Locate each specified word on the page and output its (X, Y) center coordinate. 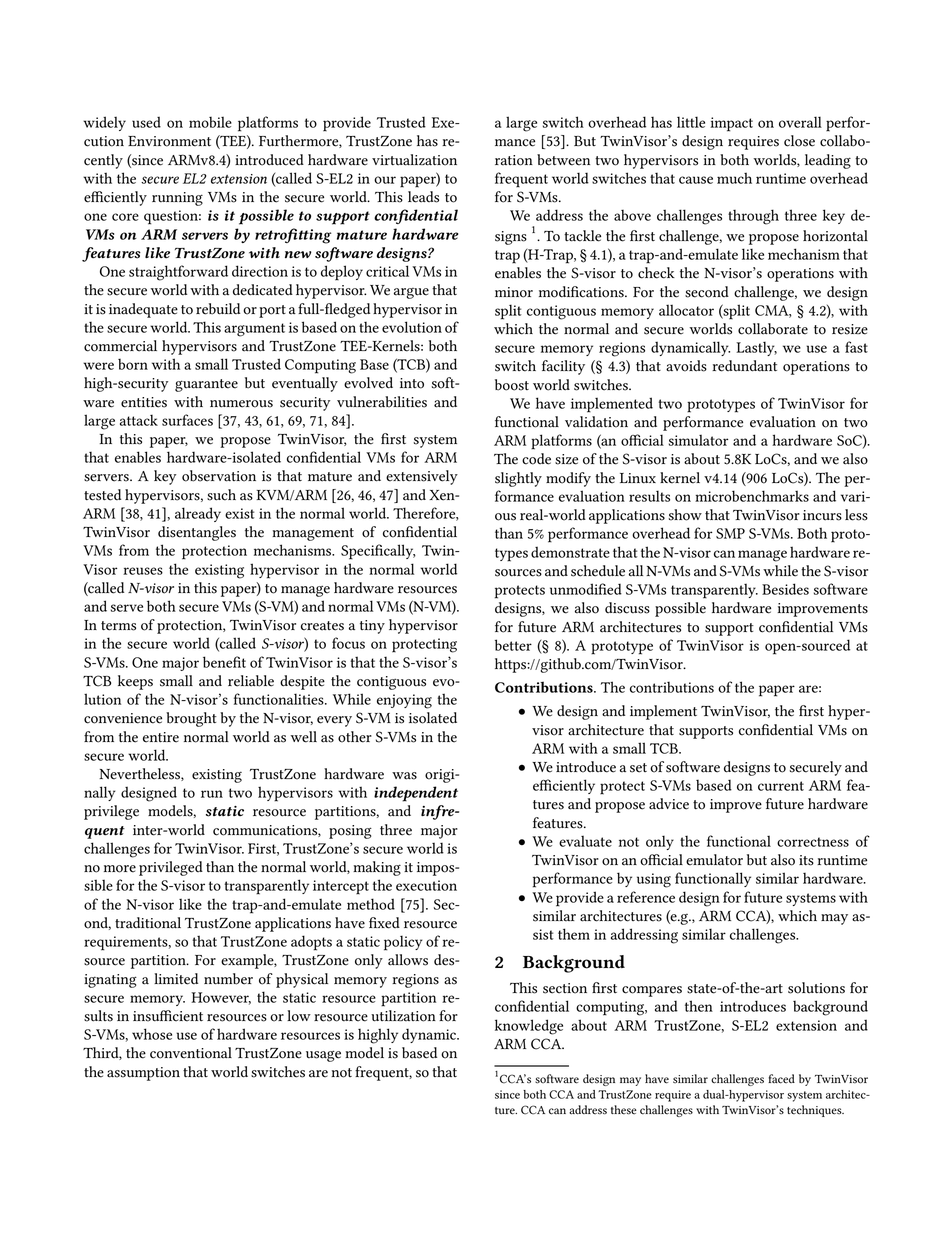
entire (161, 737)
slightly (518, 479)
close (799, 141)
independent (416, 794)
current (781, 786)
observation (219, 476)
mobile (210, 122)
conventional (191, 1053)
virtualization (414, 160)
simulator (698, 440)
